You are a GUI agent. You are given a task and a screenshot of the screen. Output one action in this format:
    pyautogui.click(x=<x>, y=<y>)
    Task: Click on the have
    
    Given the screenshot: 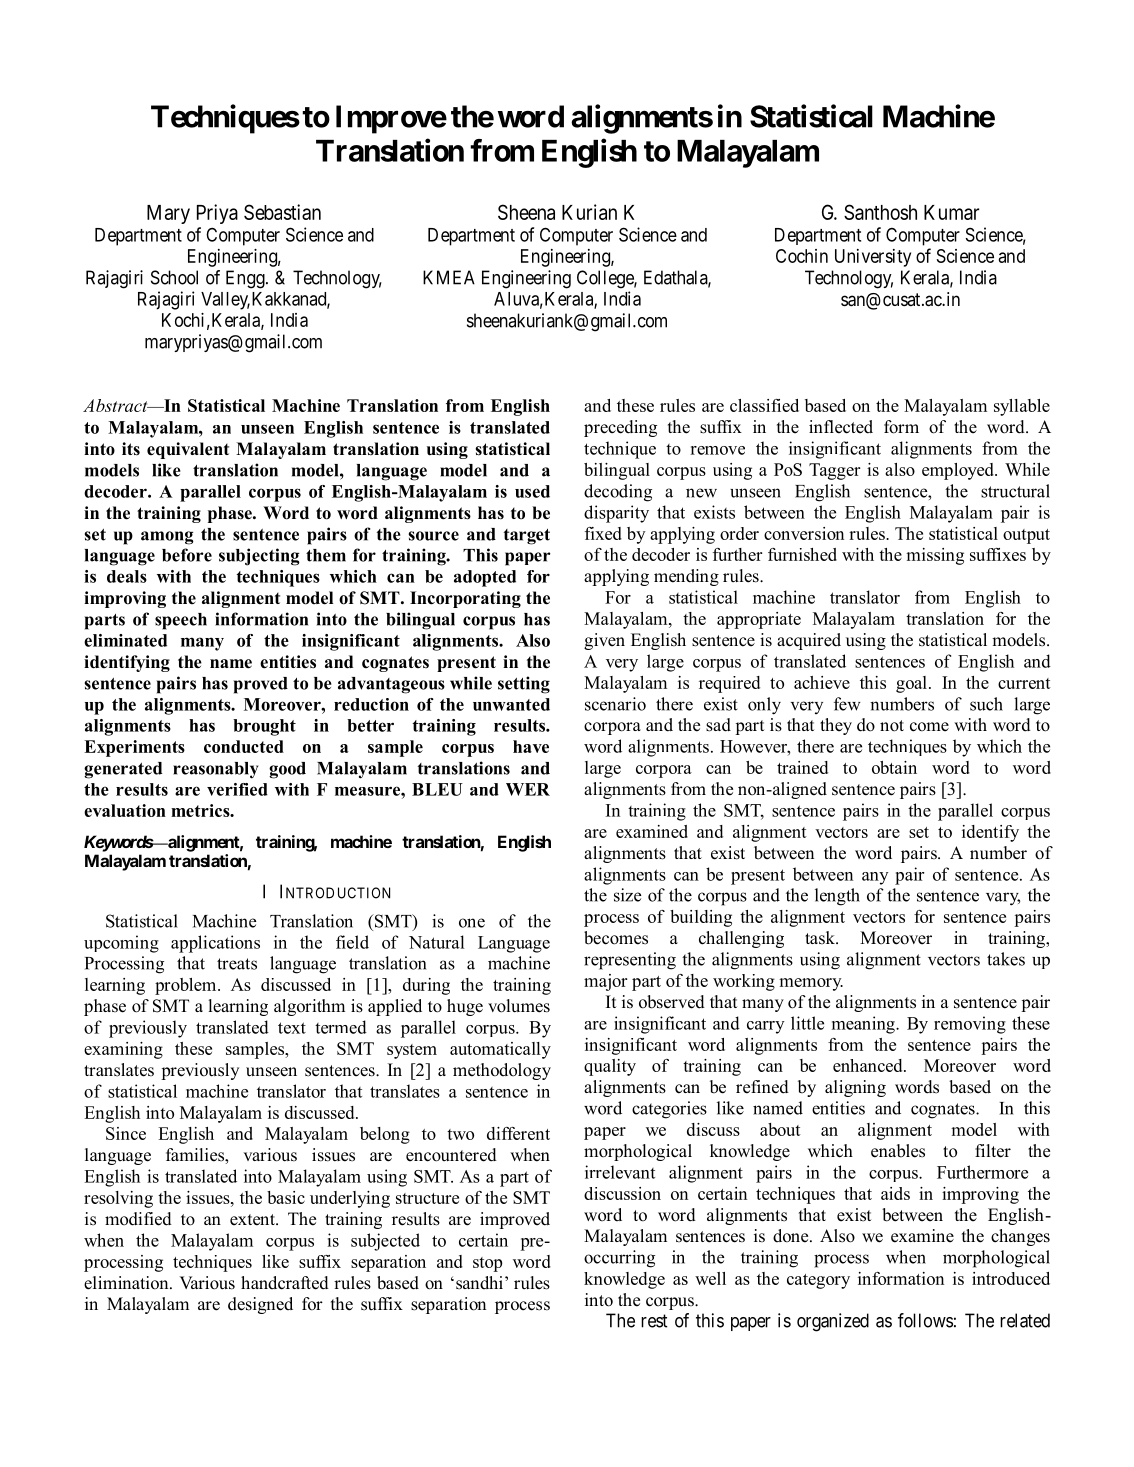 What is the action you would take?
    pyautogui.click(x=531, y=746)
